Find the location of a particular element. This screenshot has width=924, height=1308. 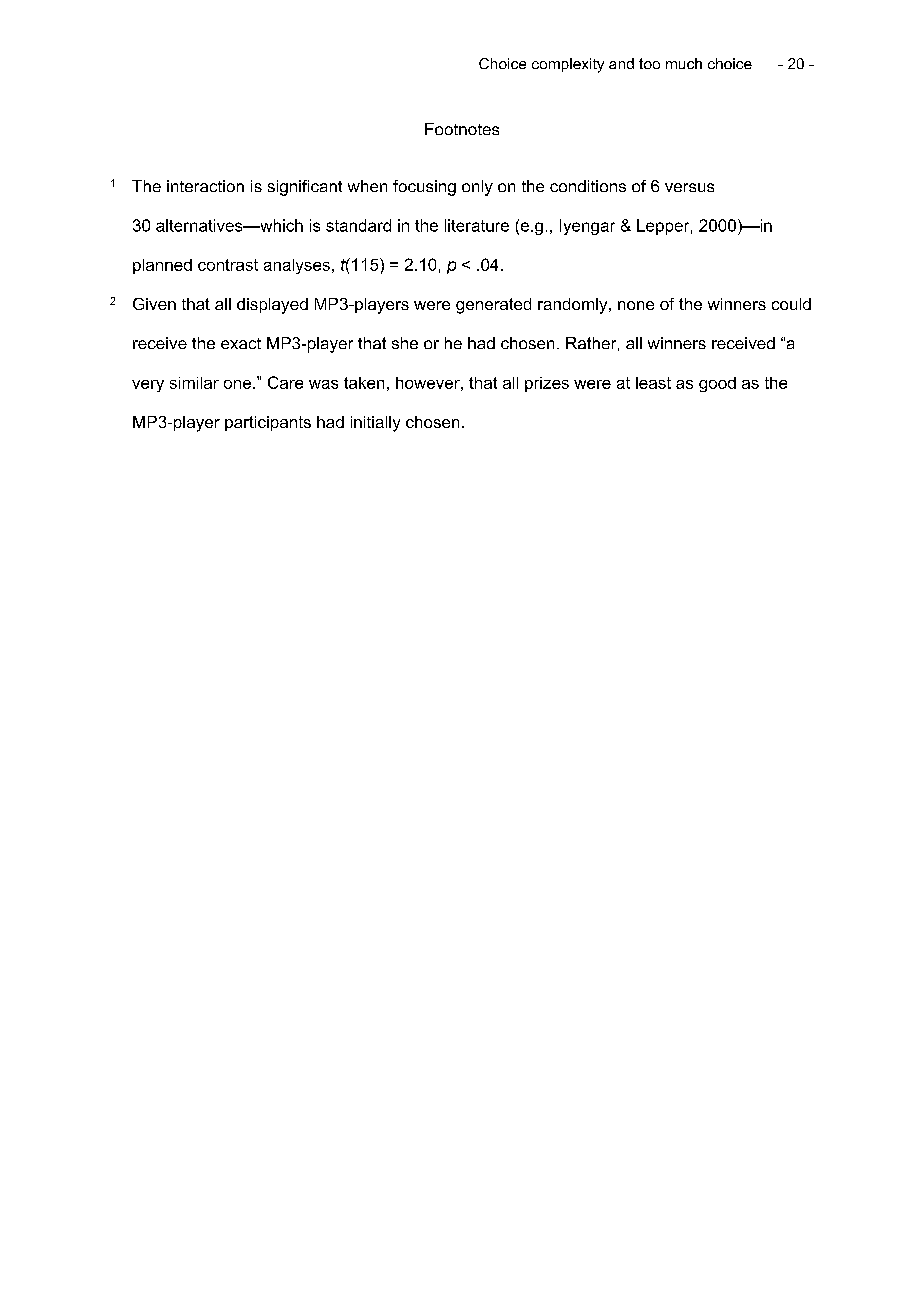

Iyengar is located at coordinates (587, 227).
